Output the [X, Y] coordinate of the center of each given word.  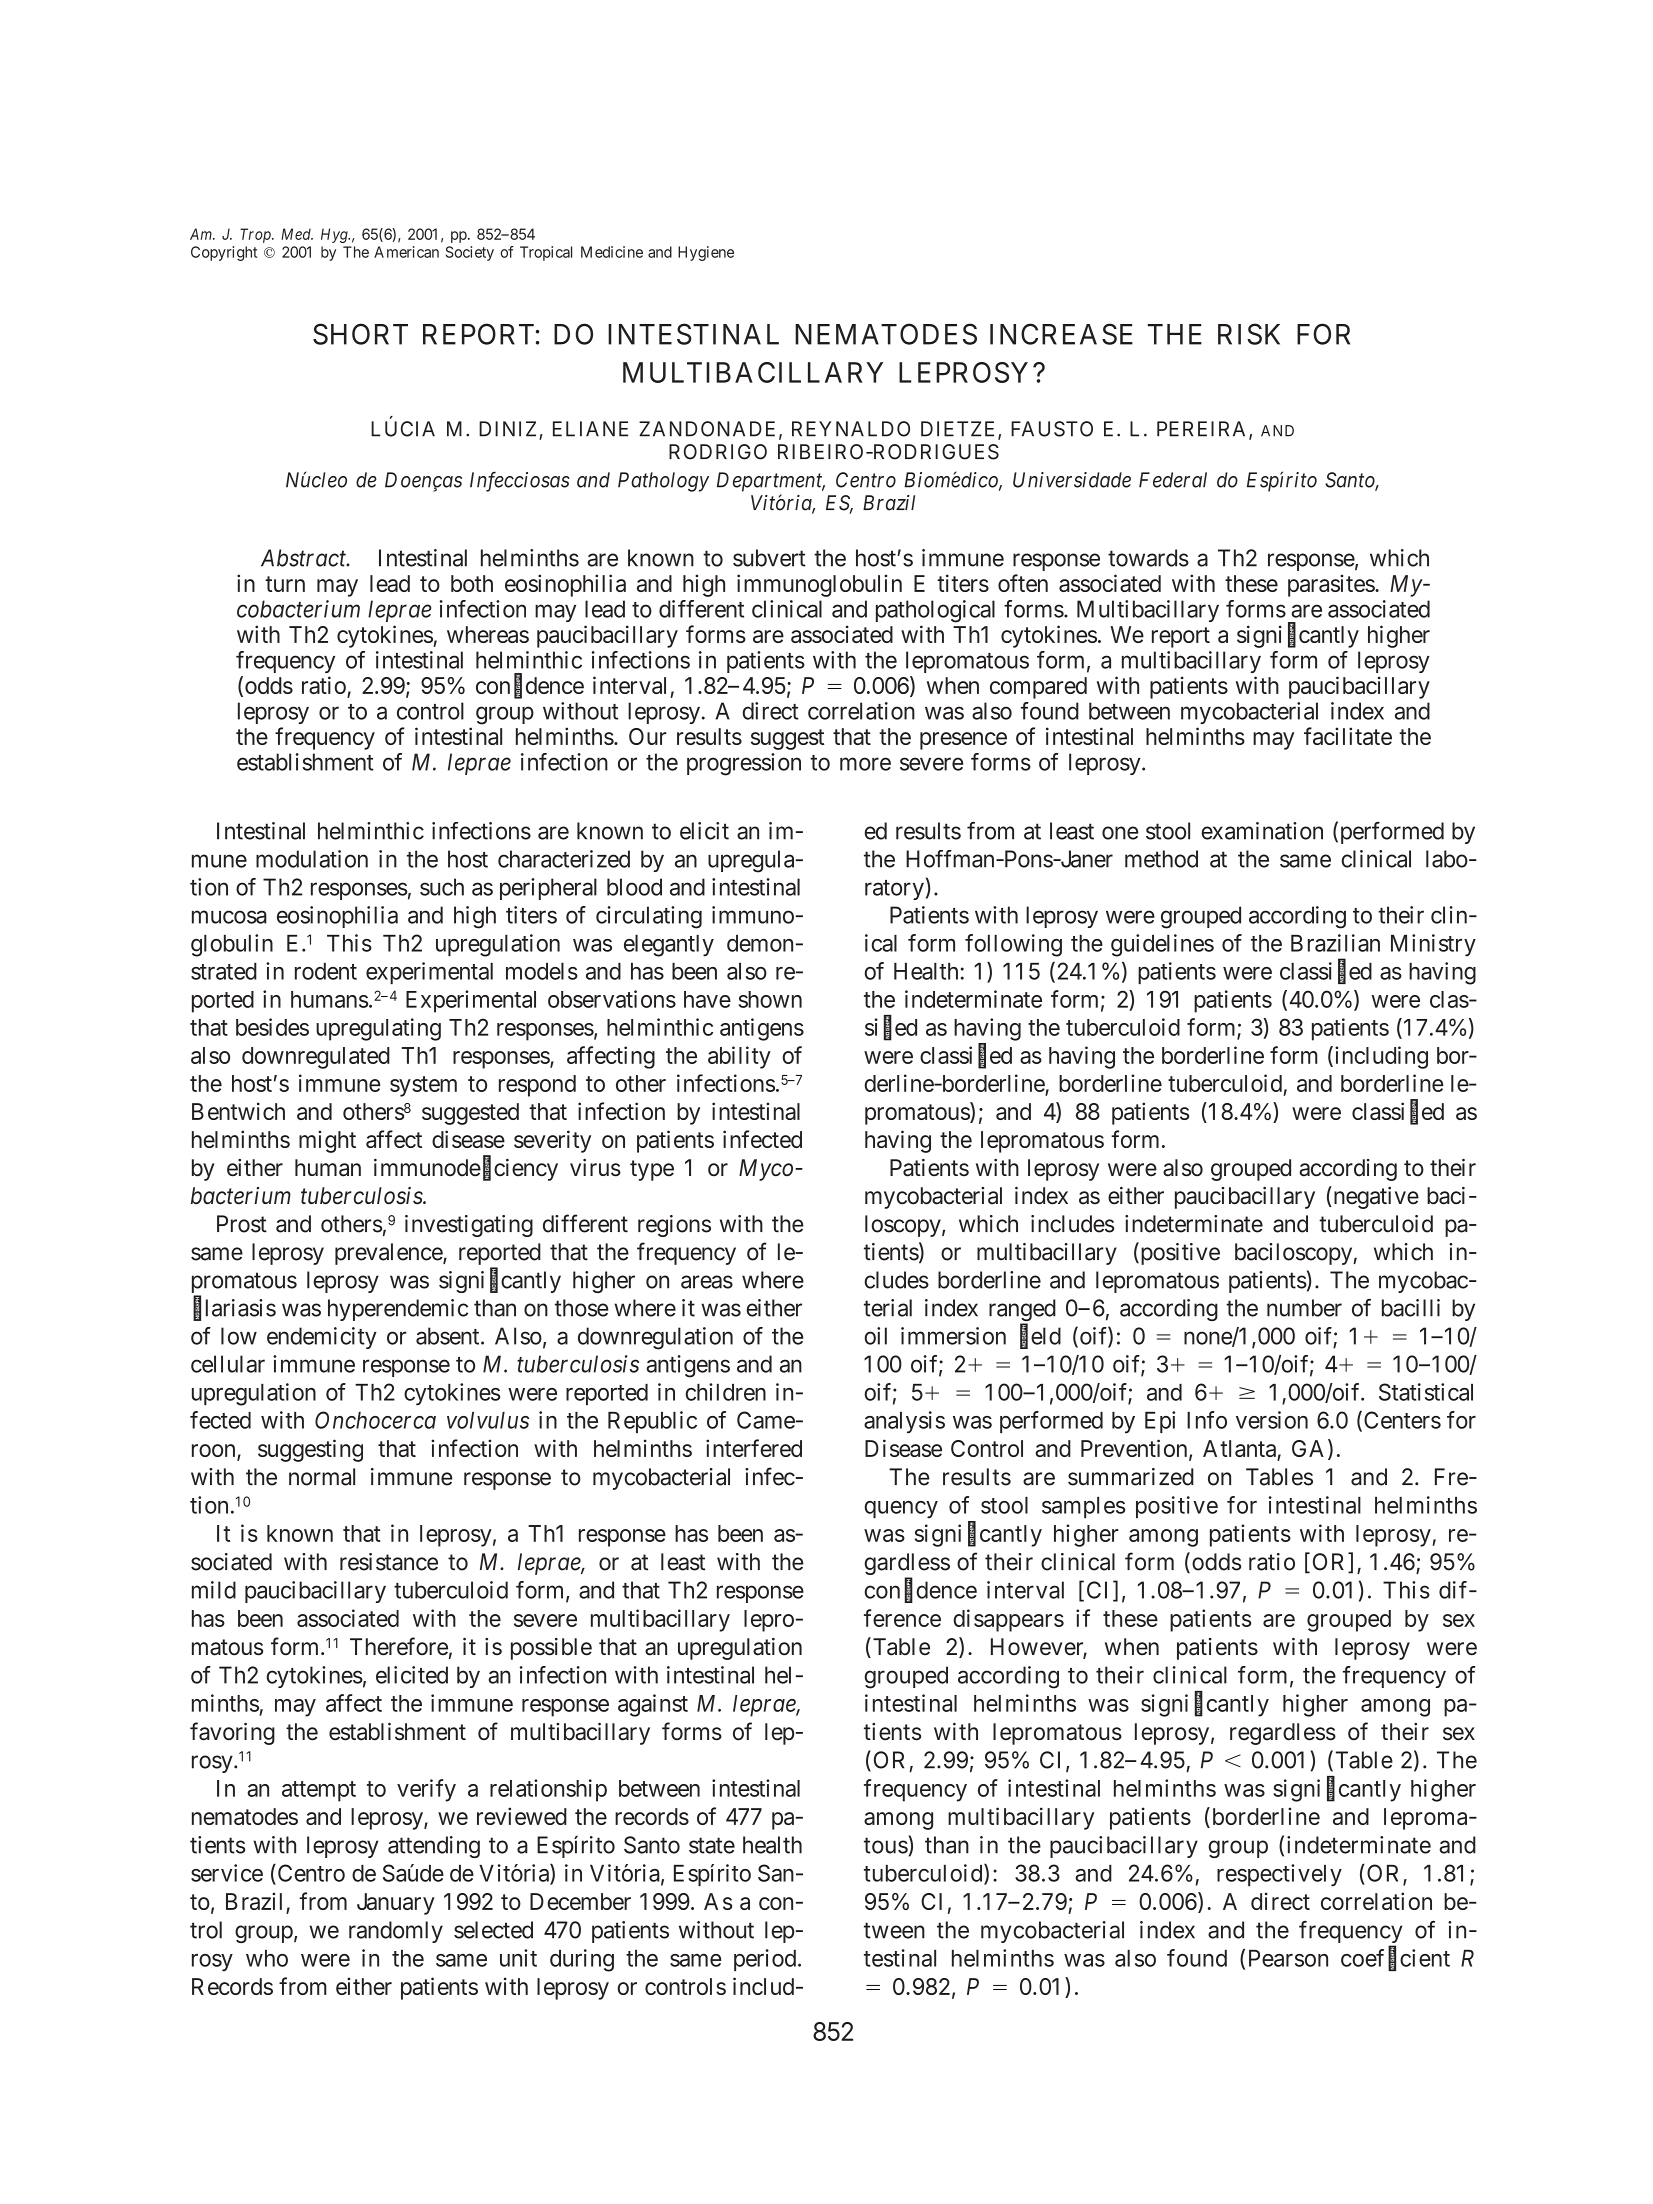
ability [739, 1057]
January [396, 1904]
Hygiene [706, 253]
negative [1375, 1197]
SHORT [360, 334]
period [766, 1960]
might [327, 1141]
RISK [1249, 334]
